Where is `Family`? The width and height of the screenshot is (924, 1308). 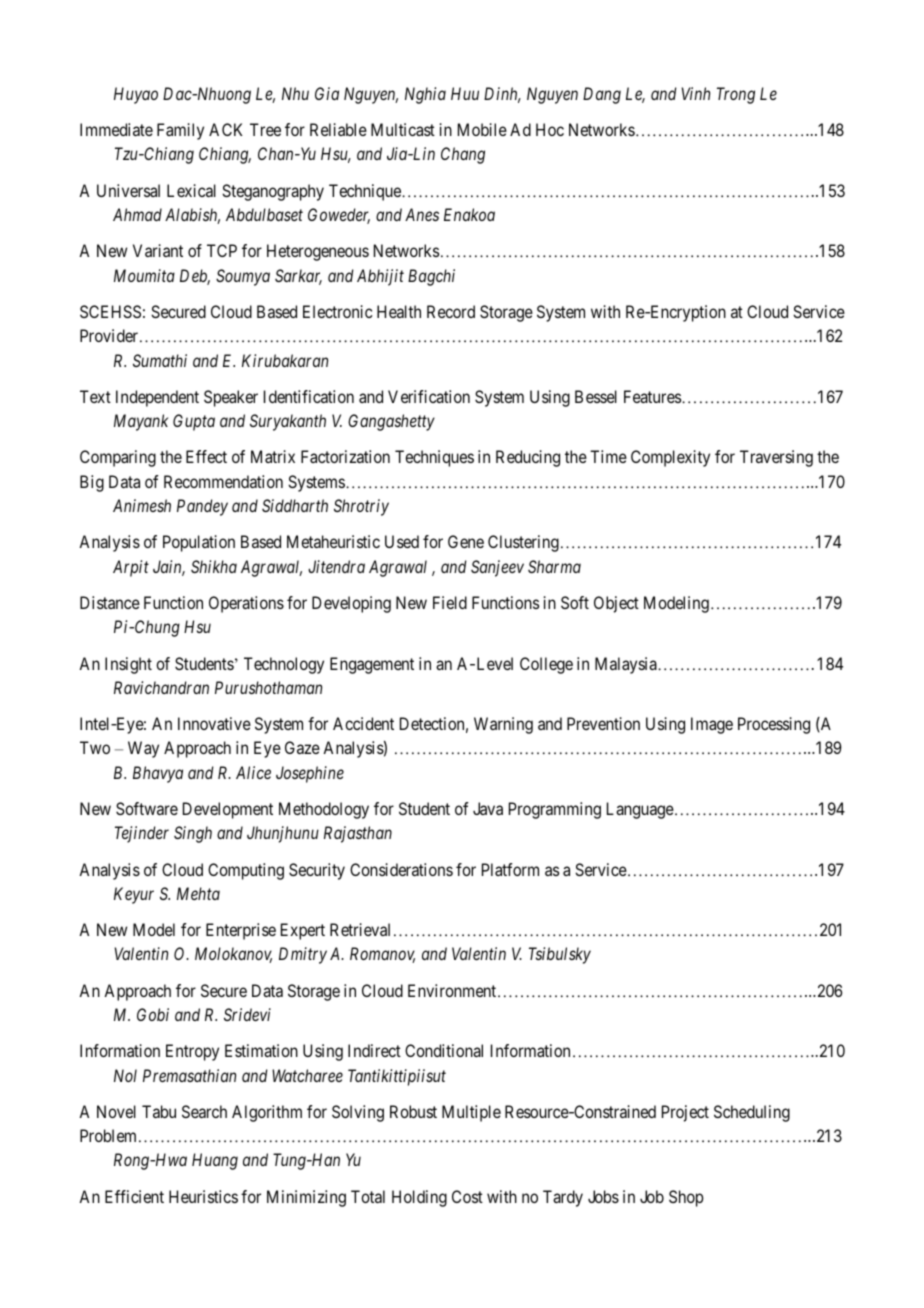
Family is located at coordinates (180, 131).
